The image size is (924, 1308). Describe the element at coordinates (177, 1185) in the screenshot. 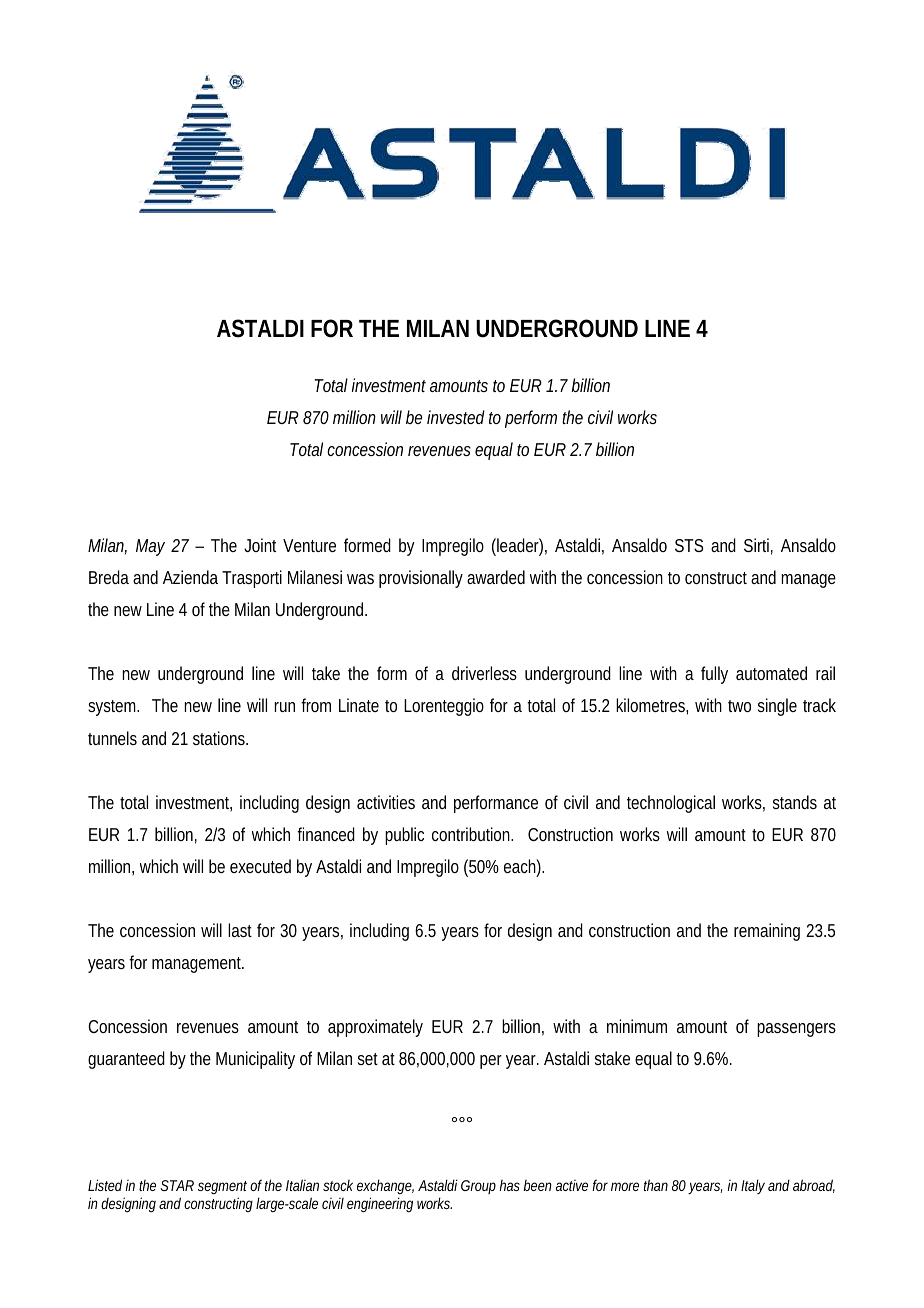

I see `STAR` at that location.
